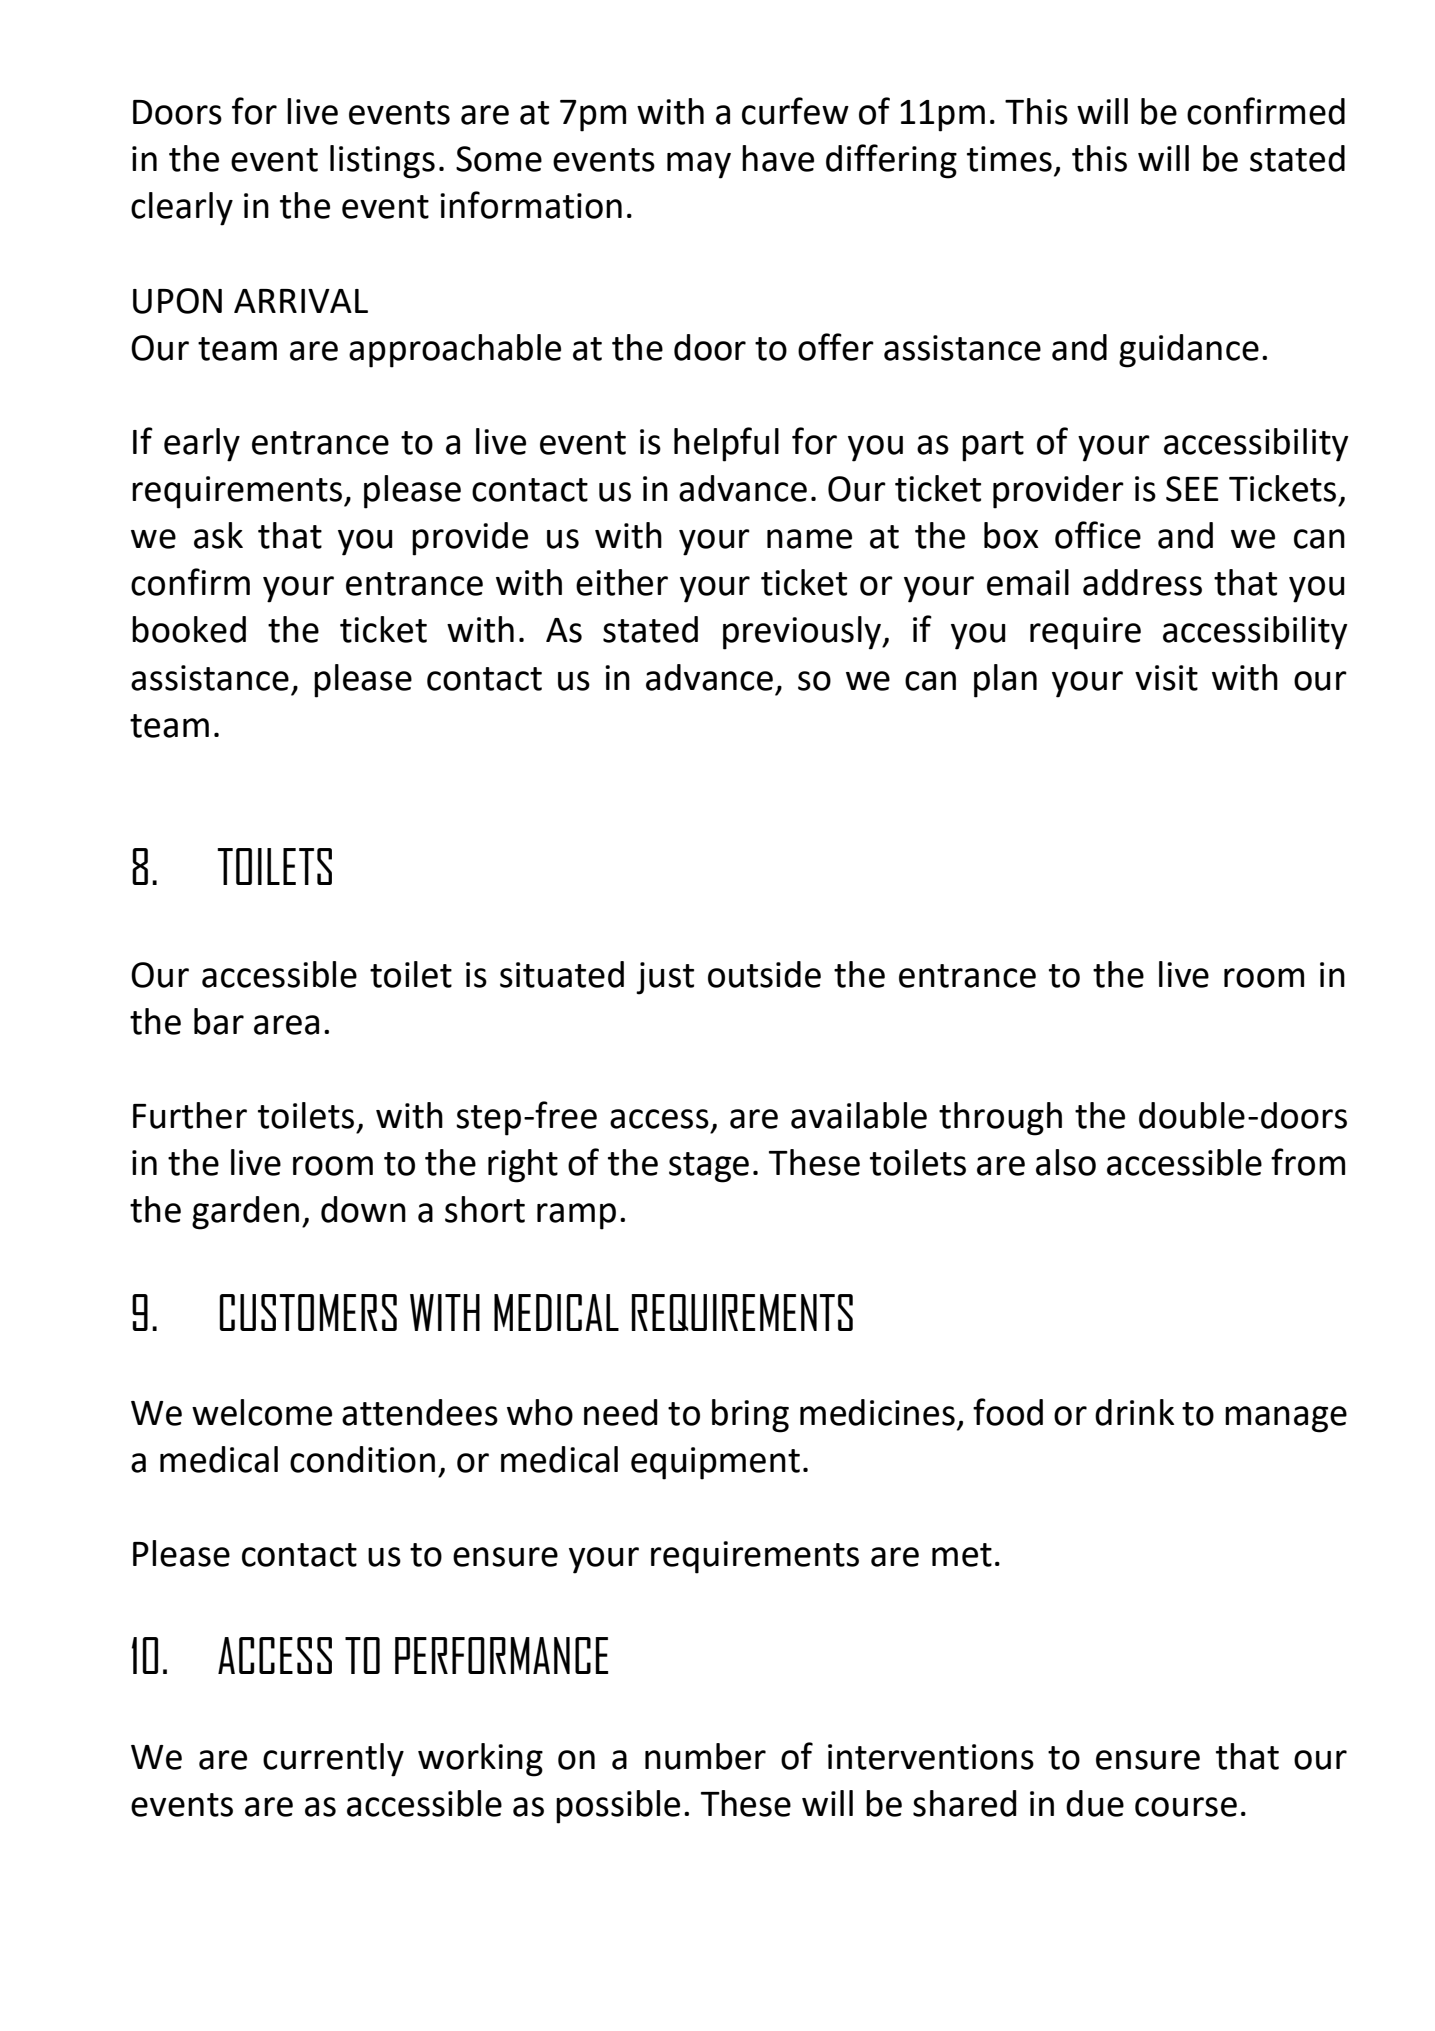 The width and height of the screenshot is (1435, 2031). What do you see at coordinates (1066, 1162) in the screenshot?
I see `also` at bounding box center [1066, 1162].
